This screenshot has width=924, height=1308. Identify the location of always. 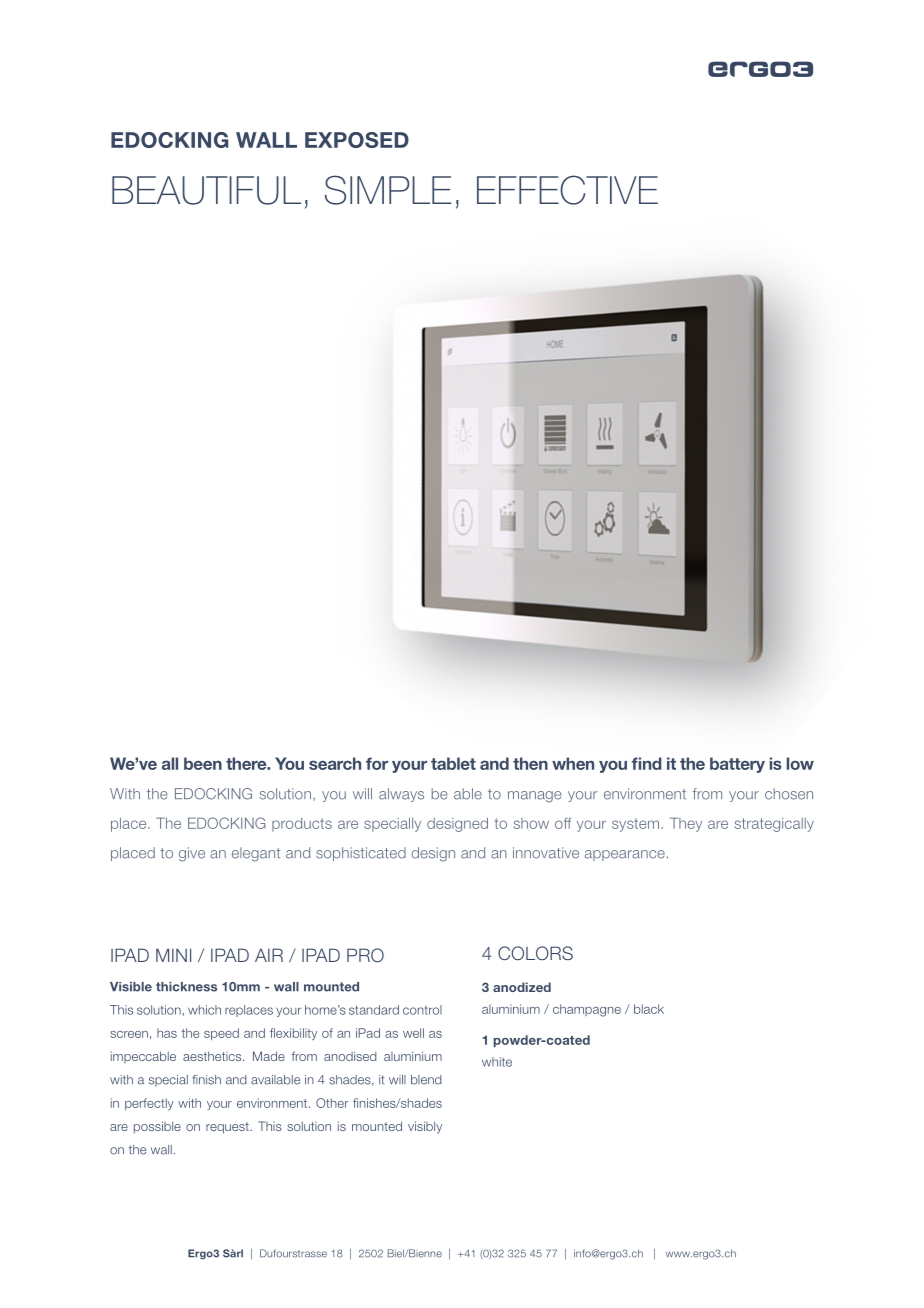
(401, 795).
